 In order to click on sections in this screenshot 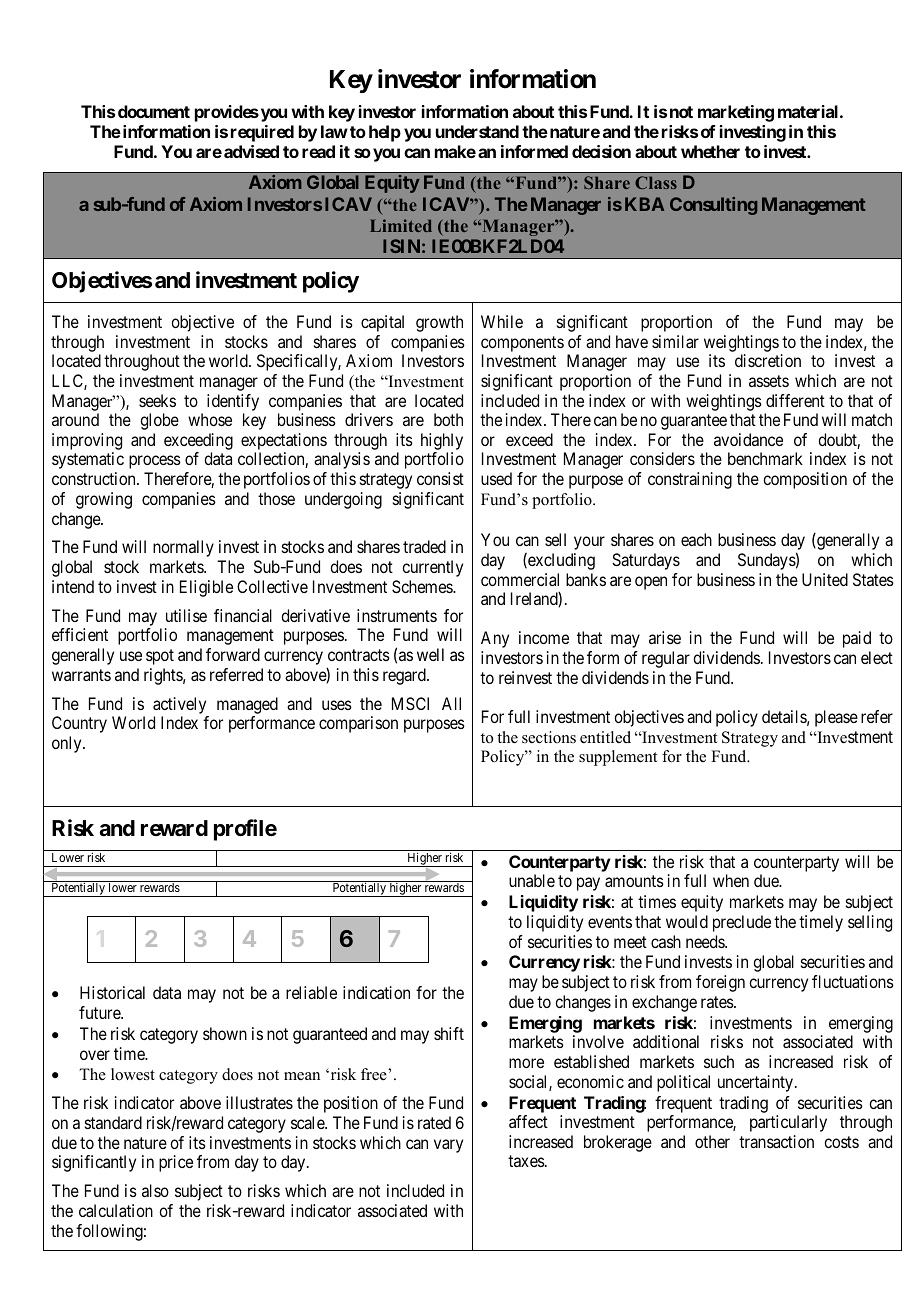, I will do `click(549, 737)`.
